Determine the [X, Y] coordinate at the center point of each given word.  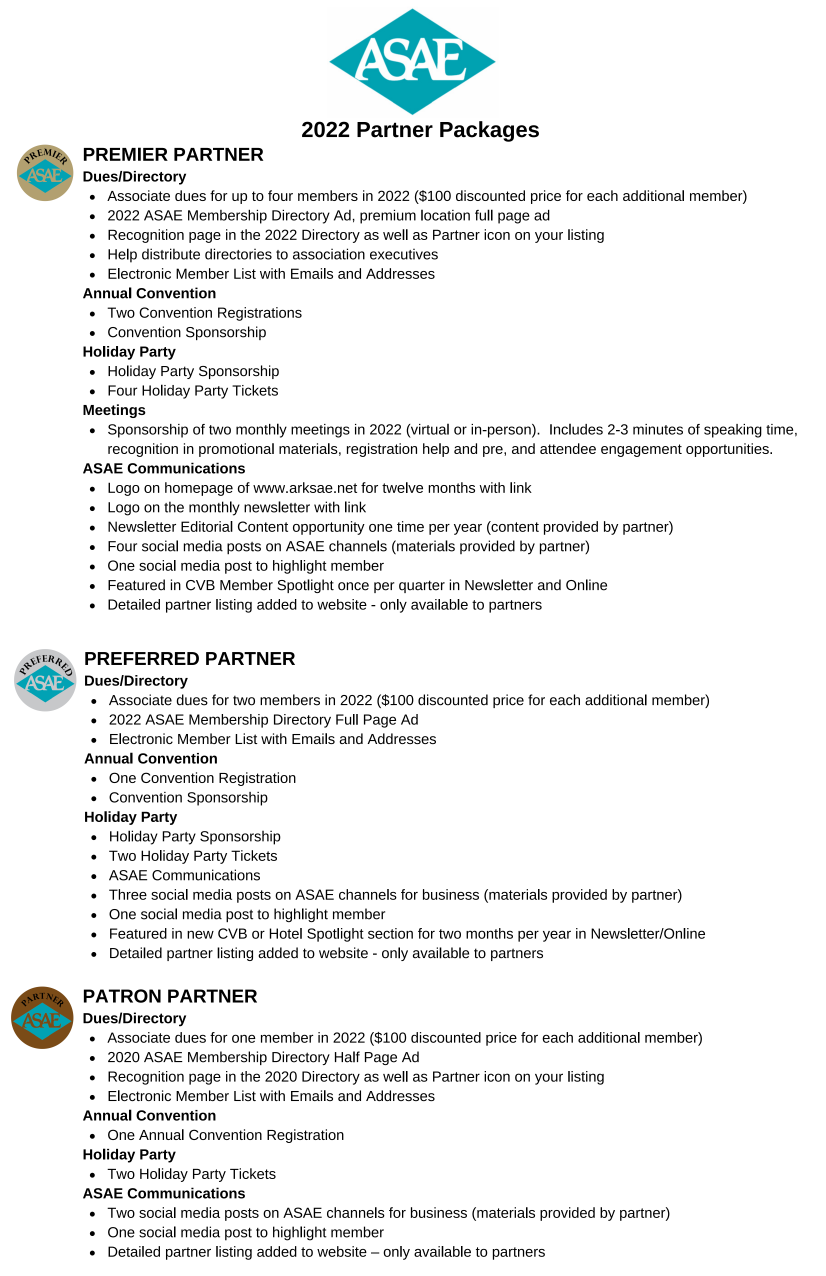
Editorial [207, 526]
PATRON [122, 996]
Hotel [286, 933]
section [390, 933]
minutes [658, 429]
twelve [402, 487]
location [445, 215]
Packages [489, 131]
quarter [422, 586]
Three [128, 894]
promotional [236, 450]
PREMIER [126, 154]
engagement [641, 450]
